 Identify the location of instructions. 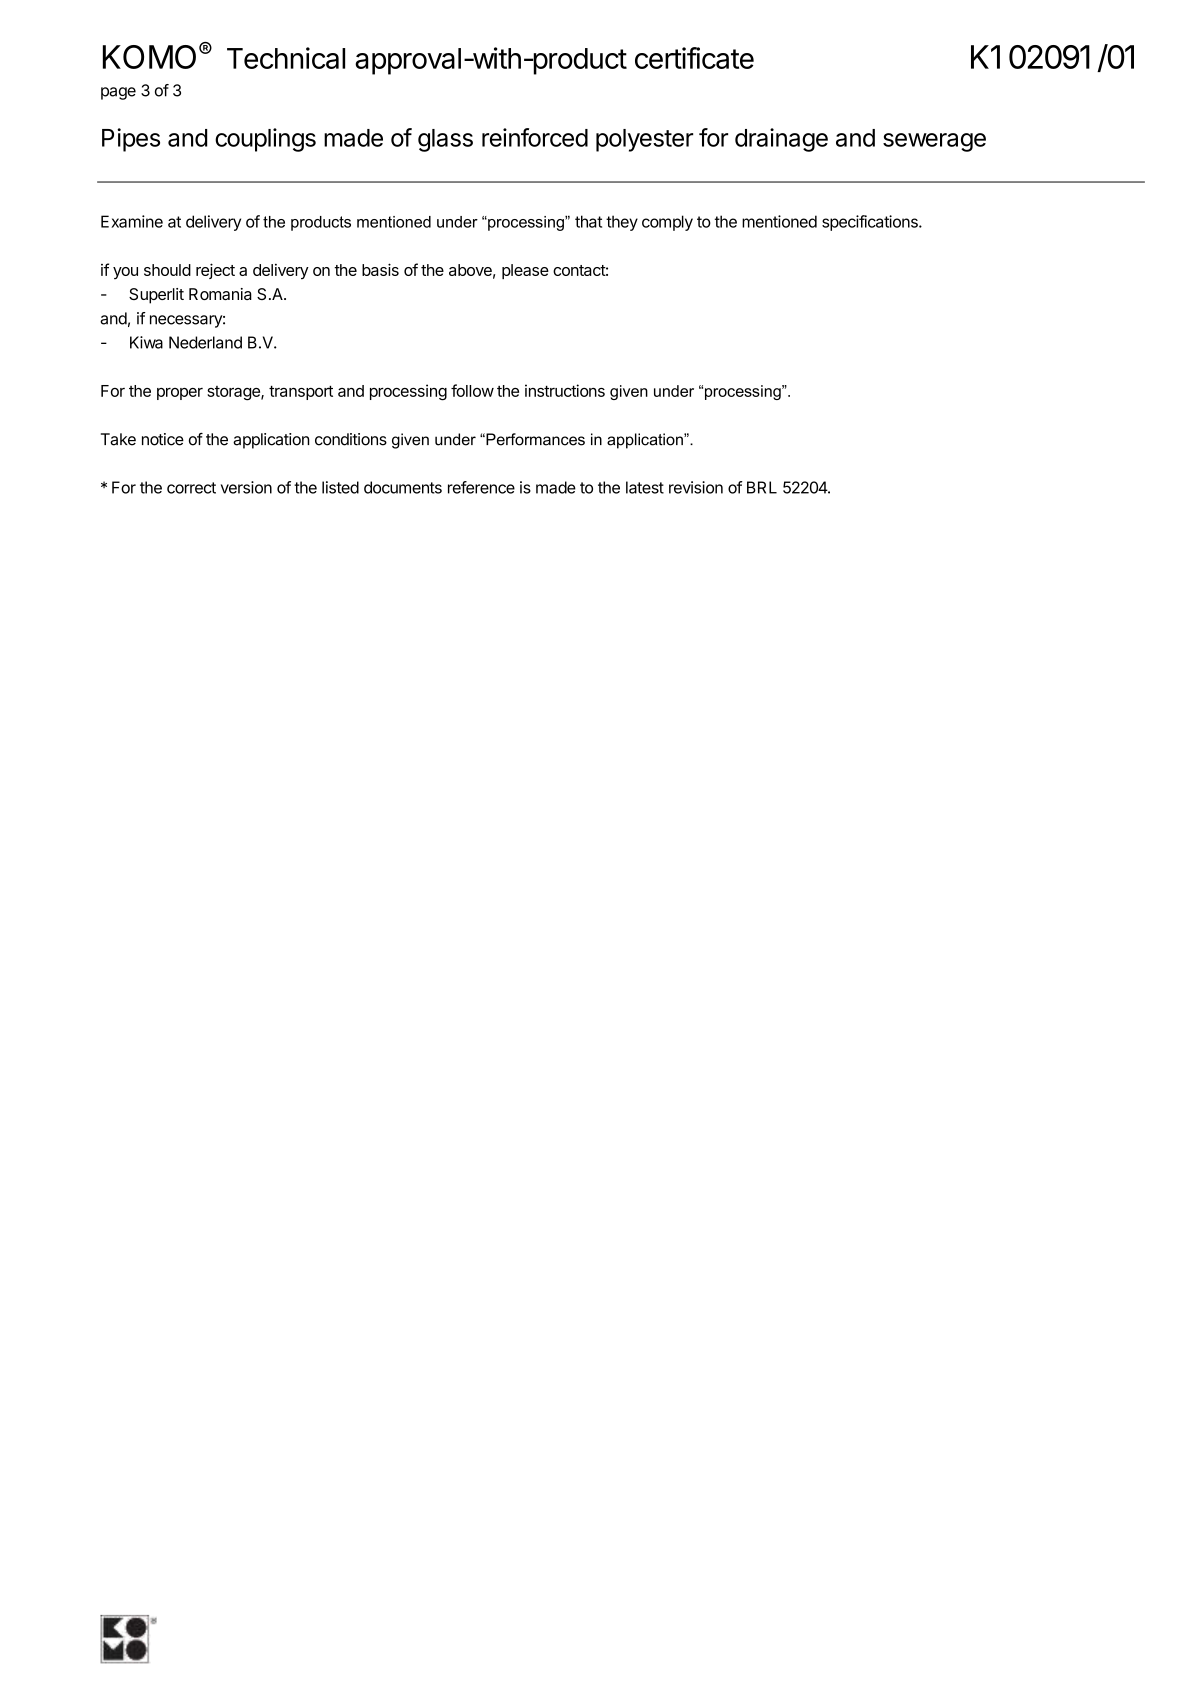
(565, 390).
